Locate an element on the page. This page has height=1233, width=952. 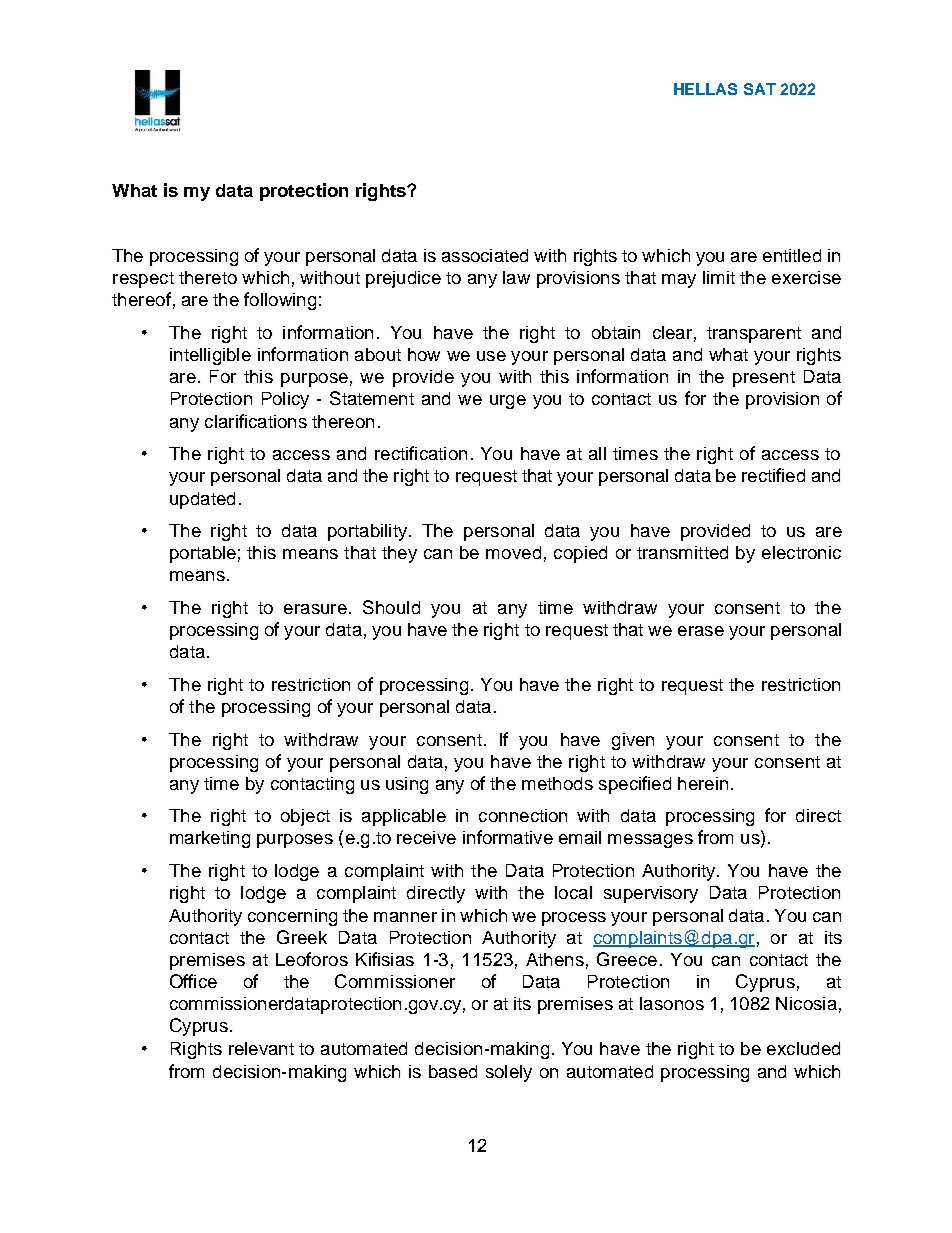
thereto is located at coordinates (208, 277).
